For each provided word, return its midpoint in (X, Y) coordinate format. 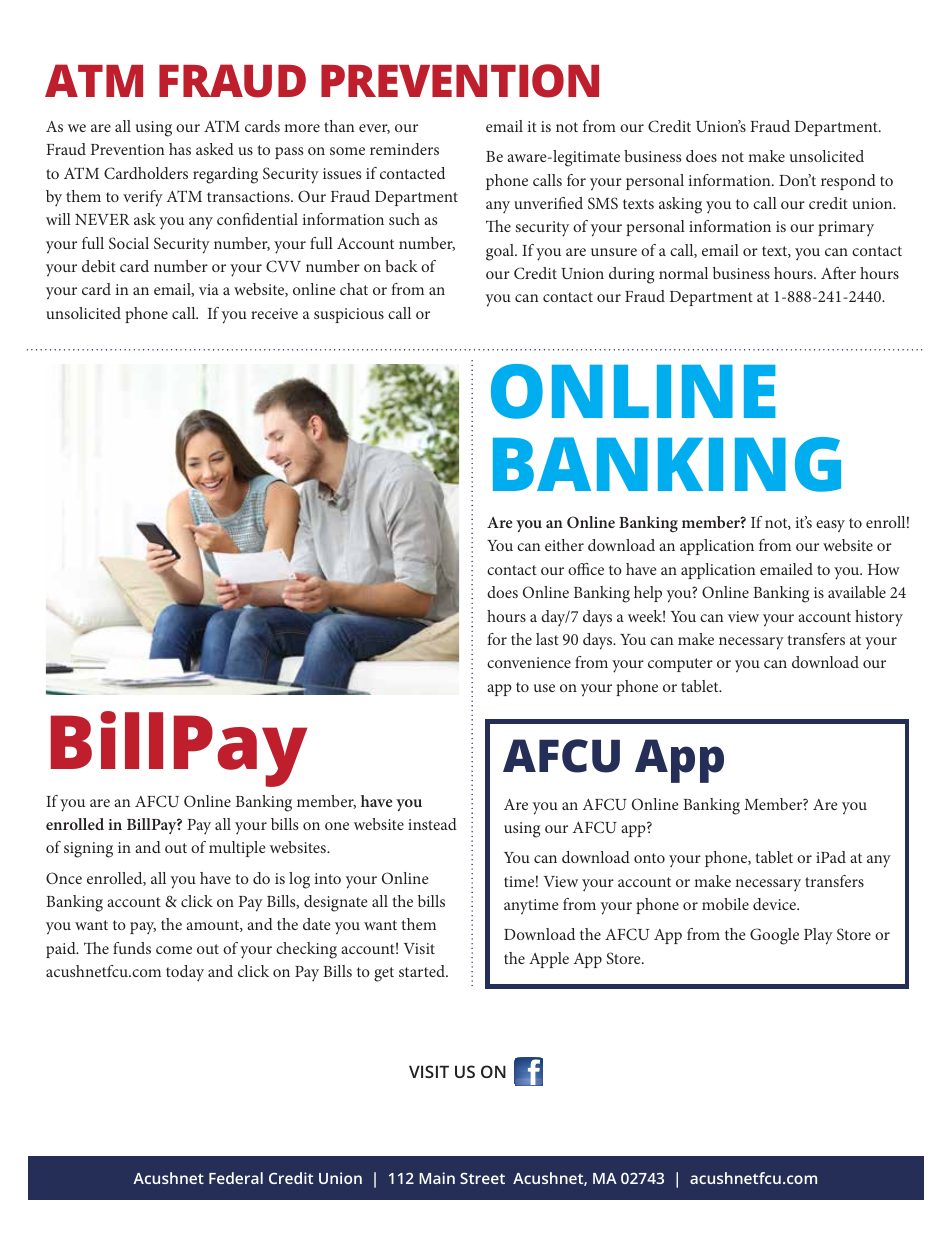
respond (848, 182)
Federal (236, 1178)
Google (774, 936)
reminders (404, 149)
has (180, 149)
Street (482, 1178)
